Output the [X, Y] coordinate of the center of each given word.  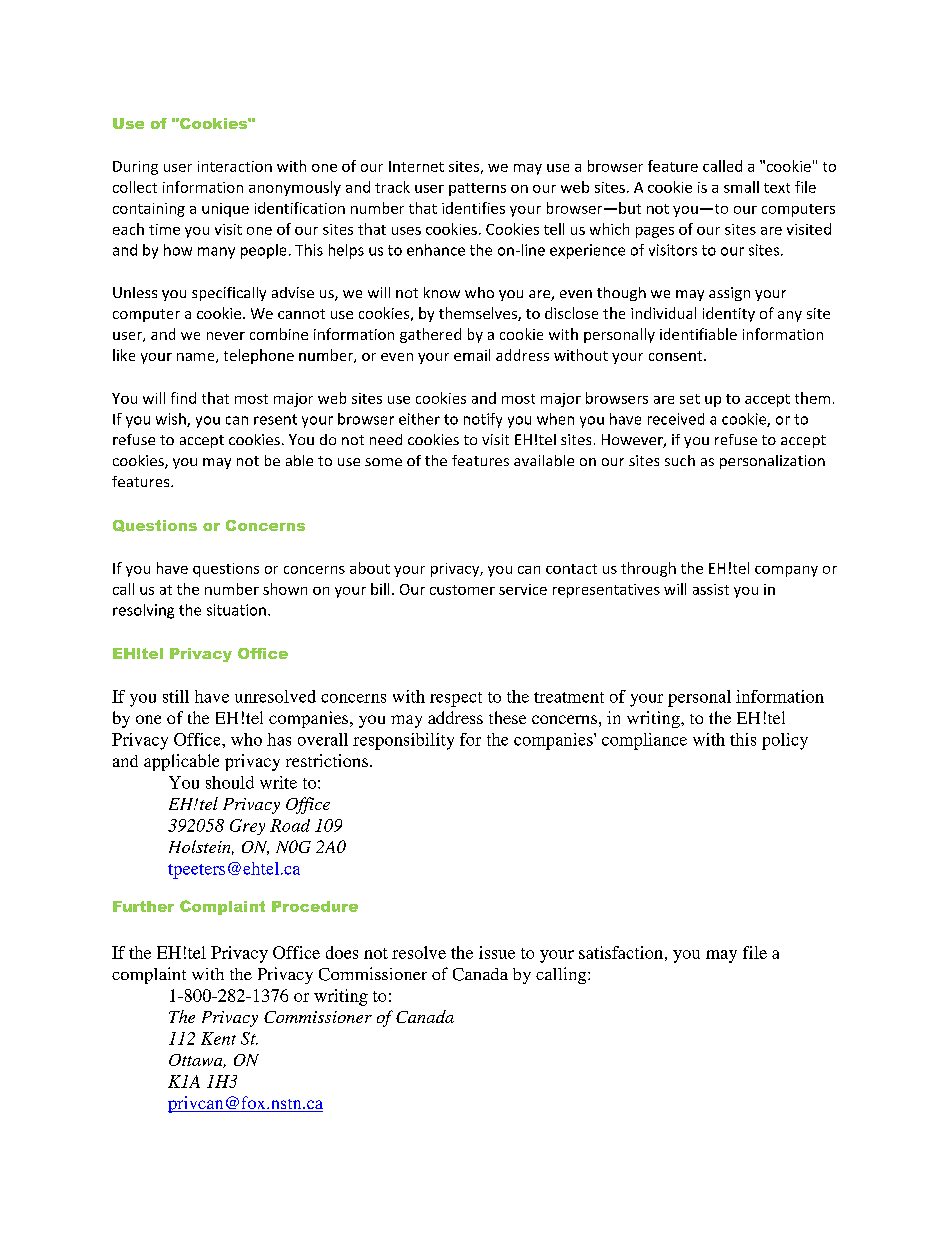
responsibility [403, 741]
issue [497, 952]
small [741, 187]
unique [225, 210]
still [176, 696]
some [383, 462]
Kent [218, 1038]
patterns [477, 189]
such [680, 460]
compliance [644, 741]
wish [172, 420]
